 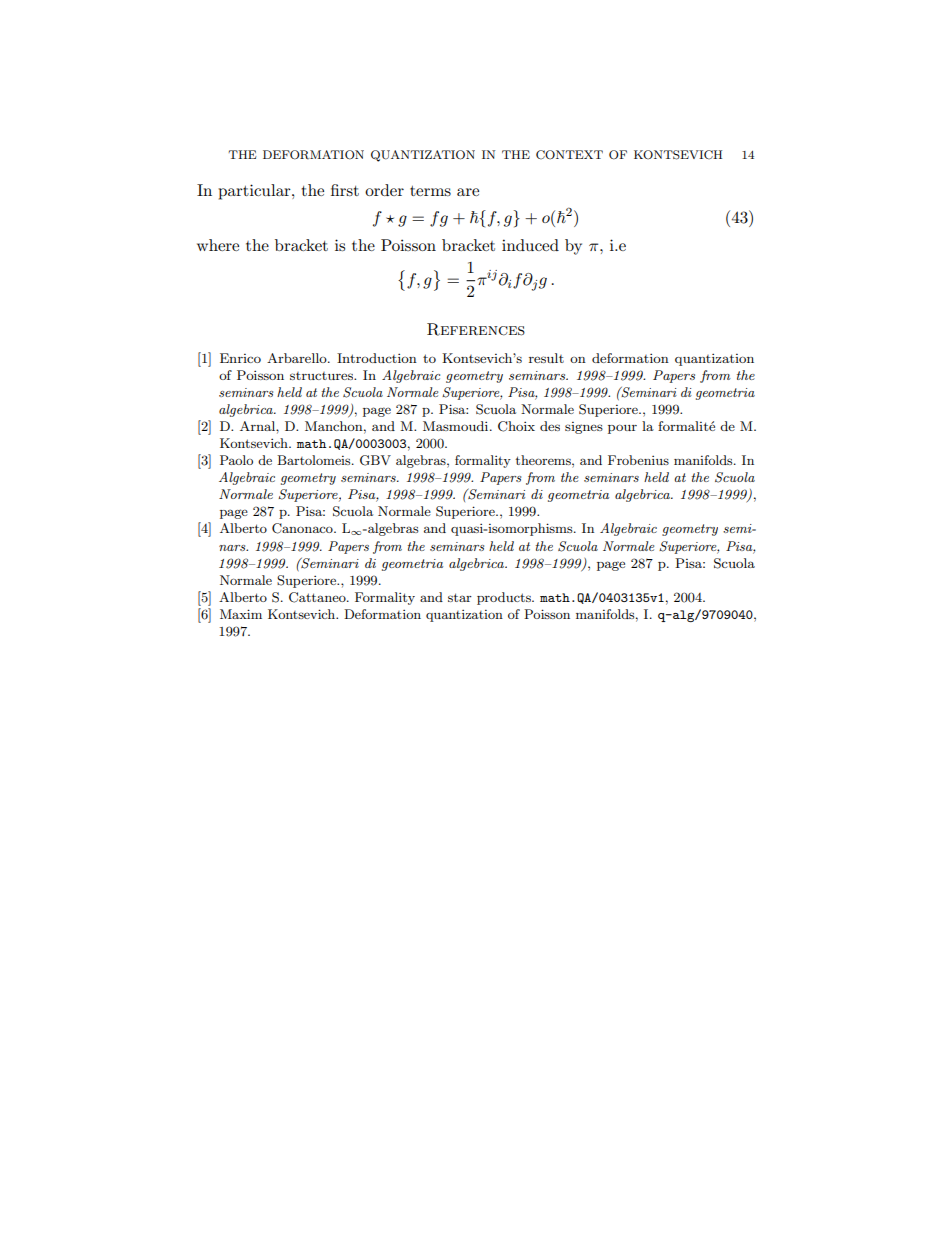 What do you see at coordinates (430, 191) in the document?
I see `terms` at bounding box center [430, 191].
